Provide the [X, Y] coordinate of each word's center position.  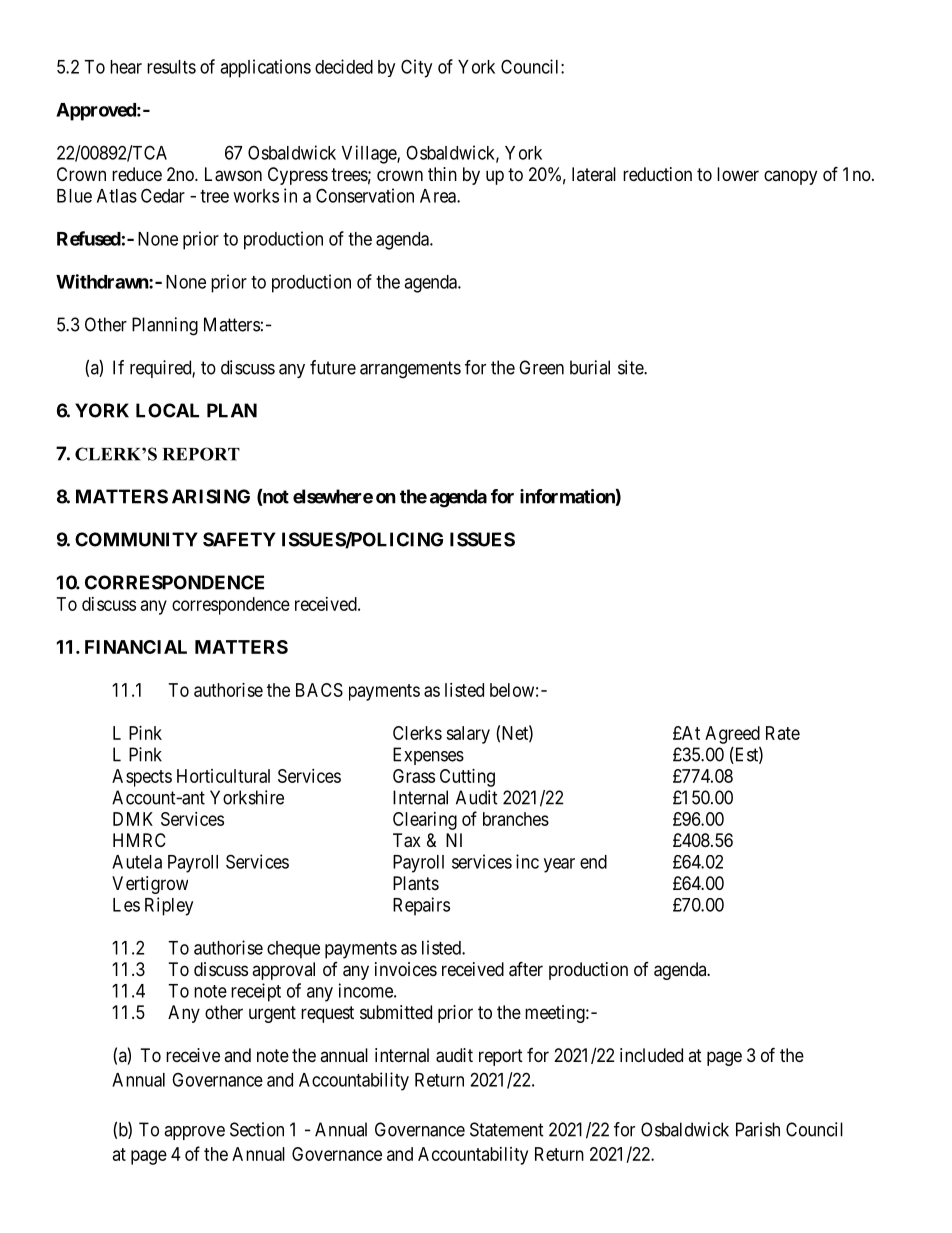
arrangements [410, 370]
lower [738, 174]
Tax [407, 840]
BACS [319, 690]
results [171, 67]
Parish [758, 1129]
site [631, 367]
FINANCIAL [136, 647]
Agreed [732, 735]
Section [257, 1129]
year [559, 865]
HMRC [139, 840]
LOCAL [167, 410]
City [416, 68]
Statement [507, 1129]
